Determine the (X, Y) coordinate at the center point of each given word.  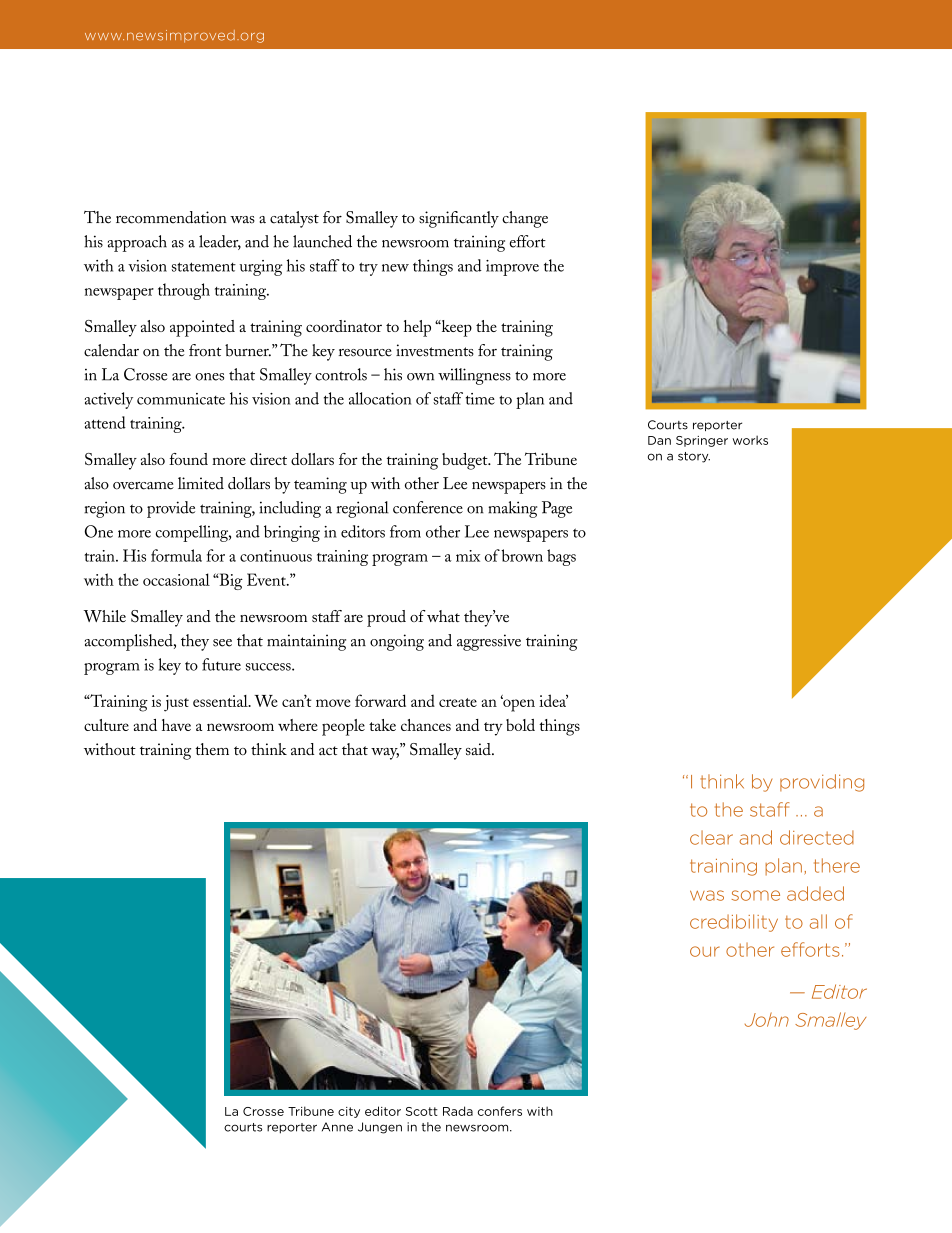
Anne (337, 1127)
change (525, 219)
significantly (459, 219)
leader (220, 242)
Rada (458, 1111)
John (767, 1019)
